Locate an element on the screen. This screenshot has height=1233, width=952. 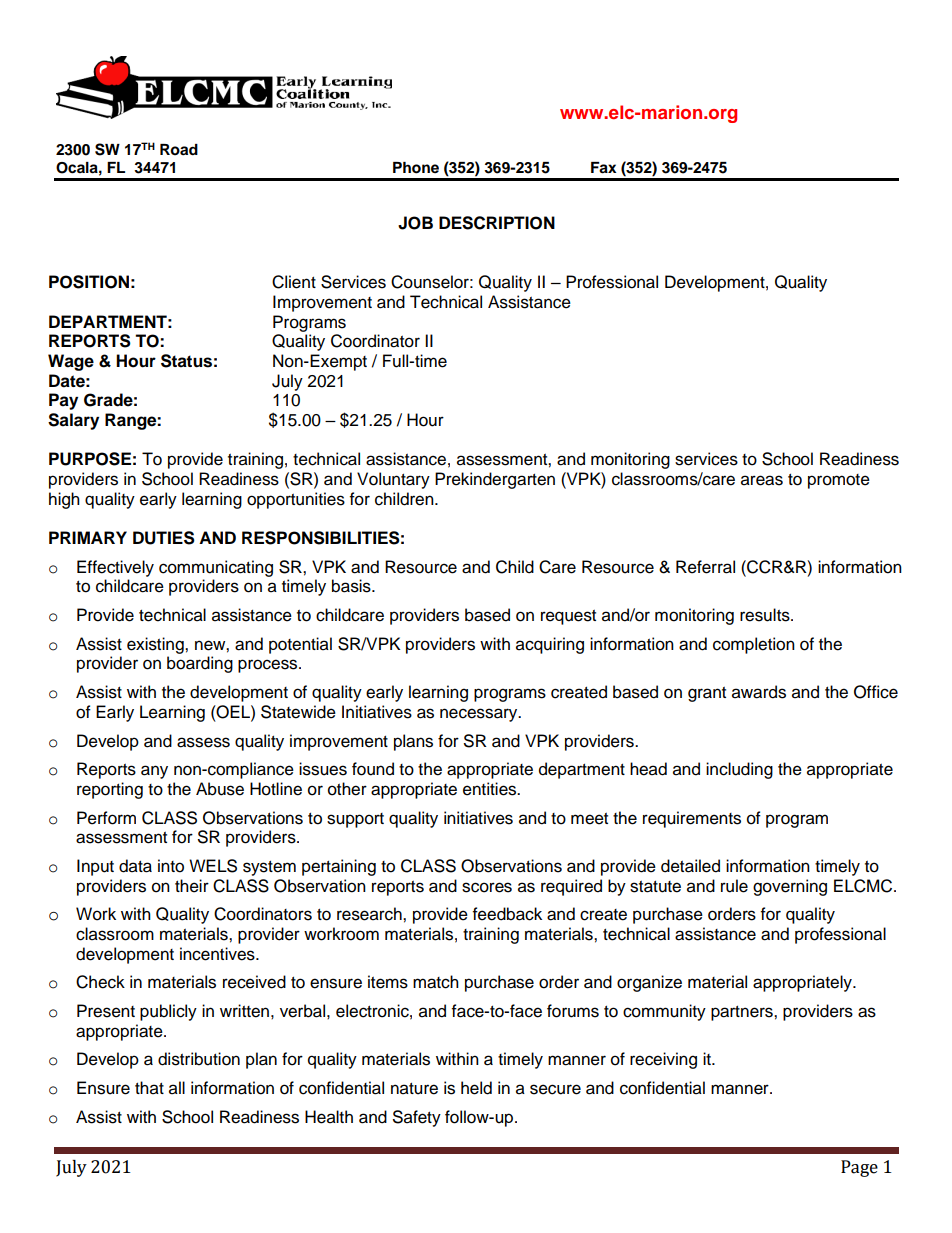
completion is located at coordinates (754, 645).
